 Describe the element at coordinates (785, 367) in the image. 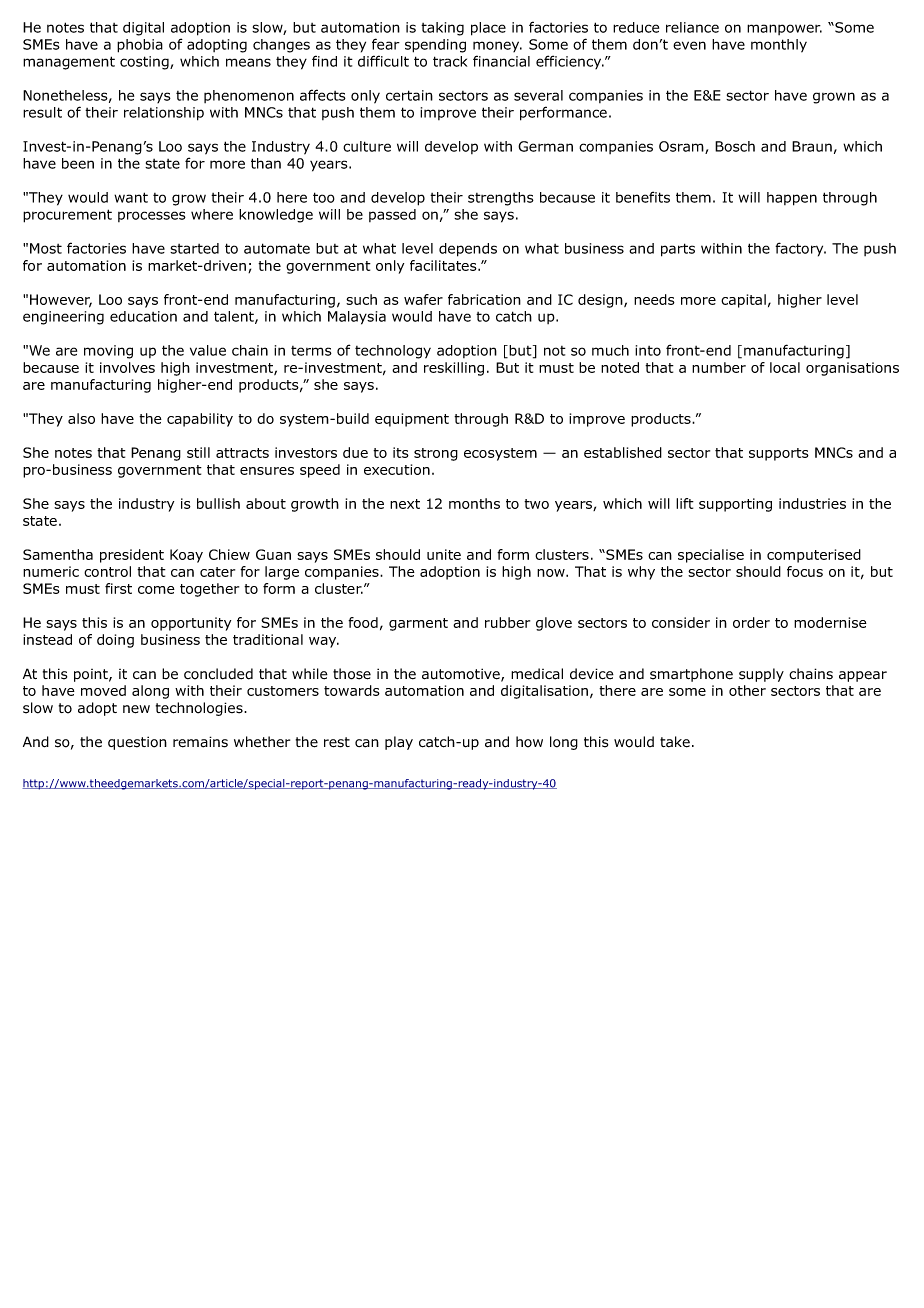

I see `local` at that location.
